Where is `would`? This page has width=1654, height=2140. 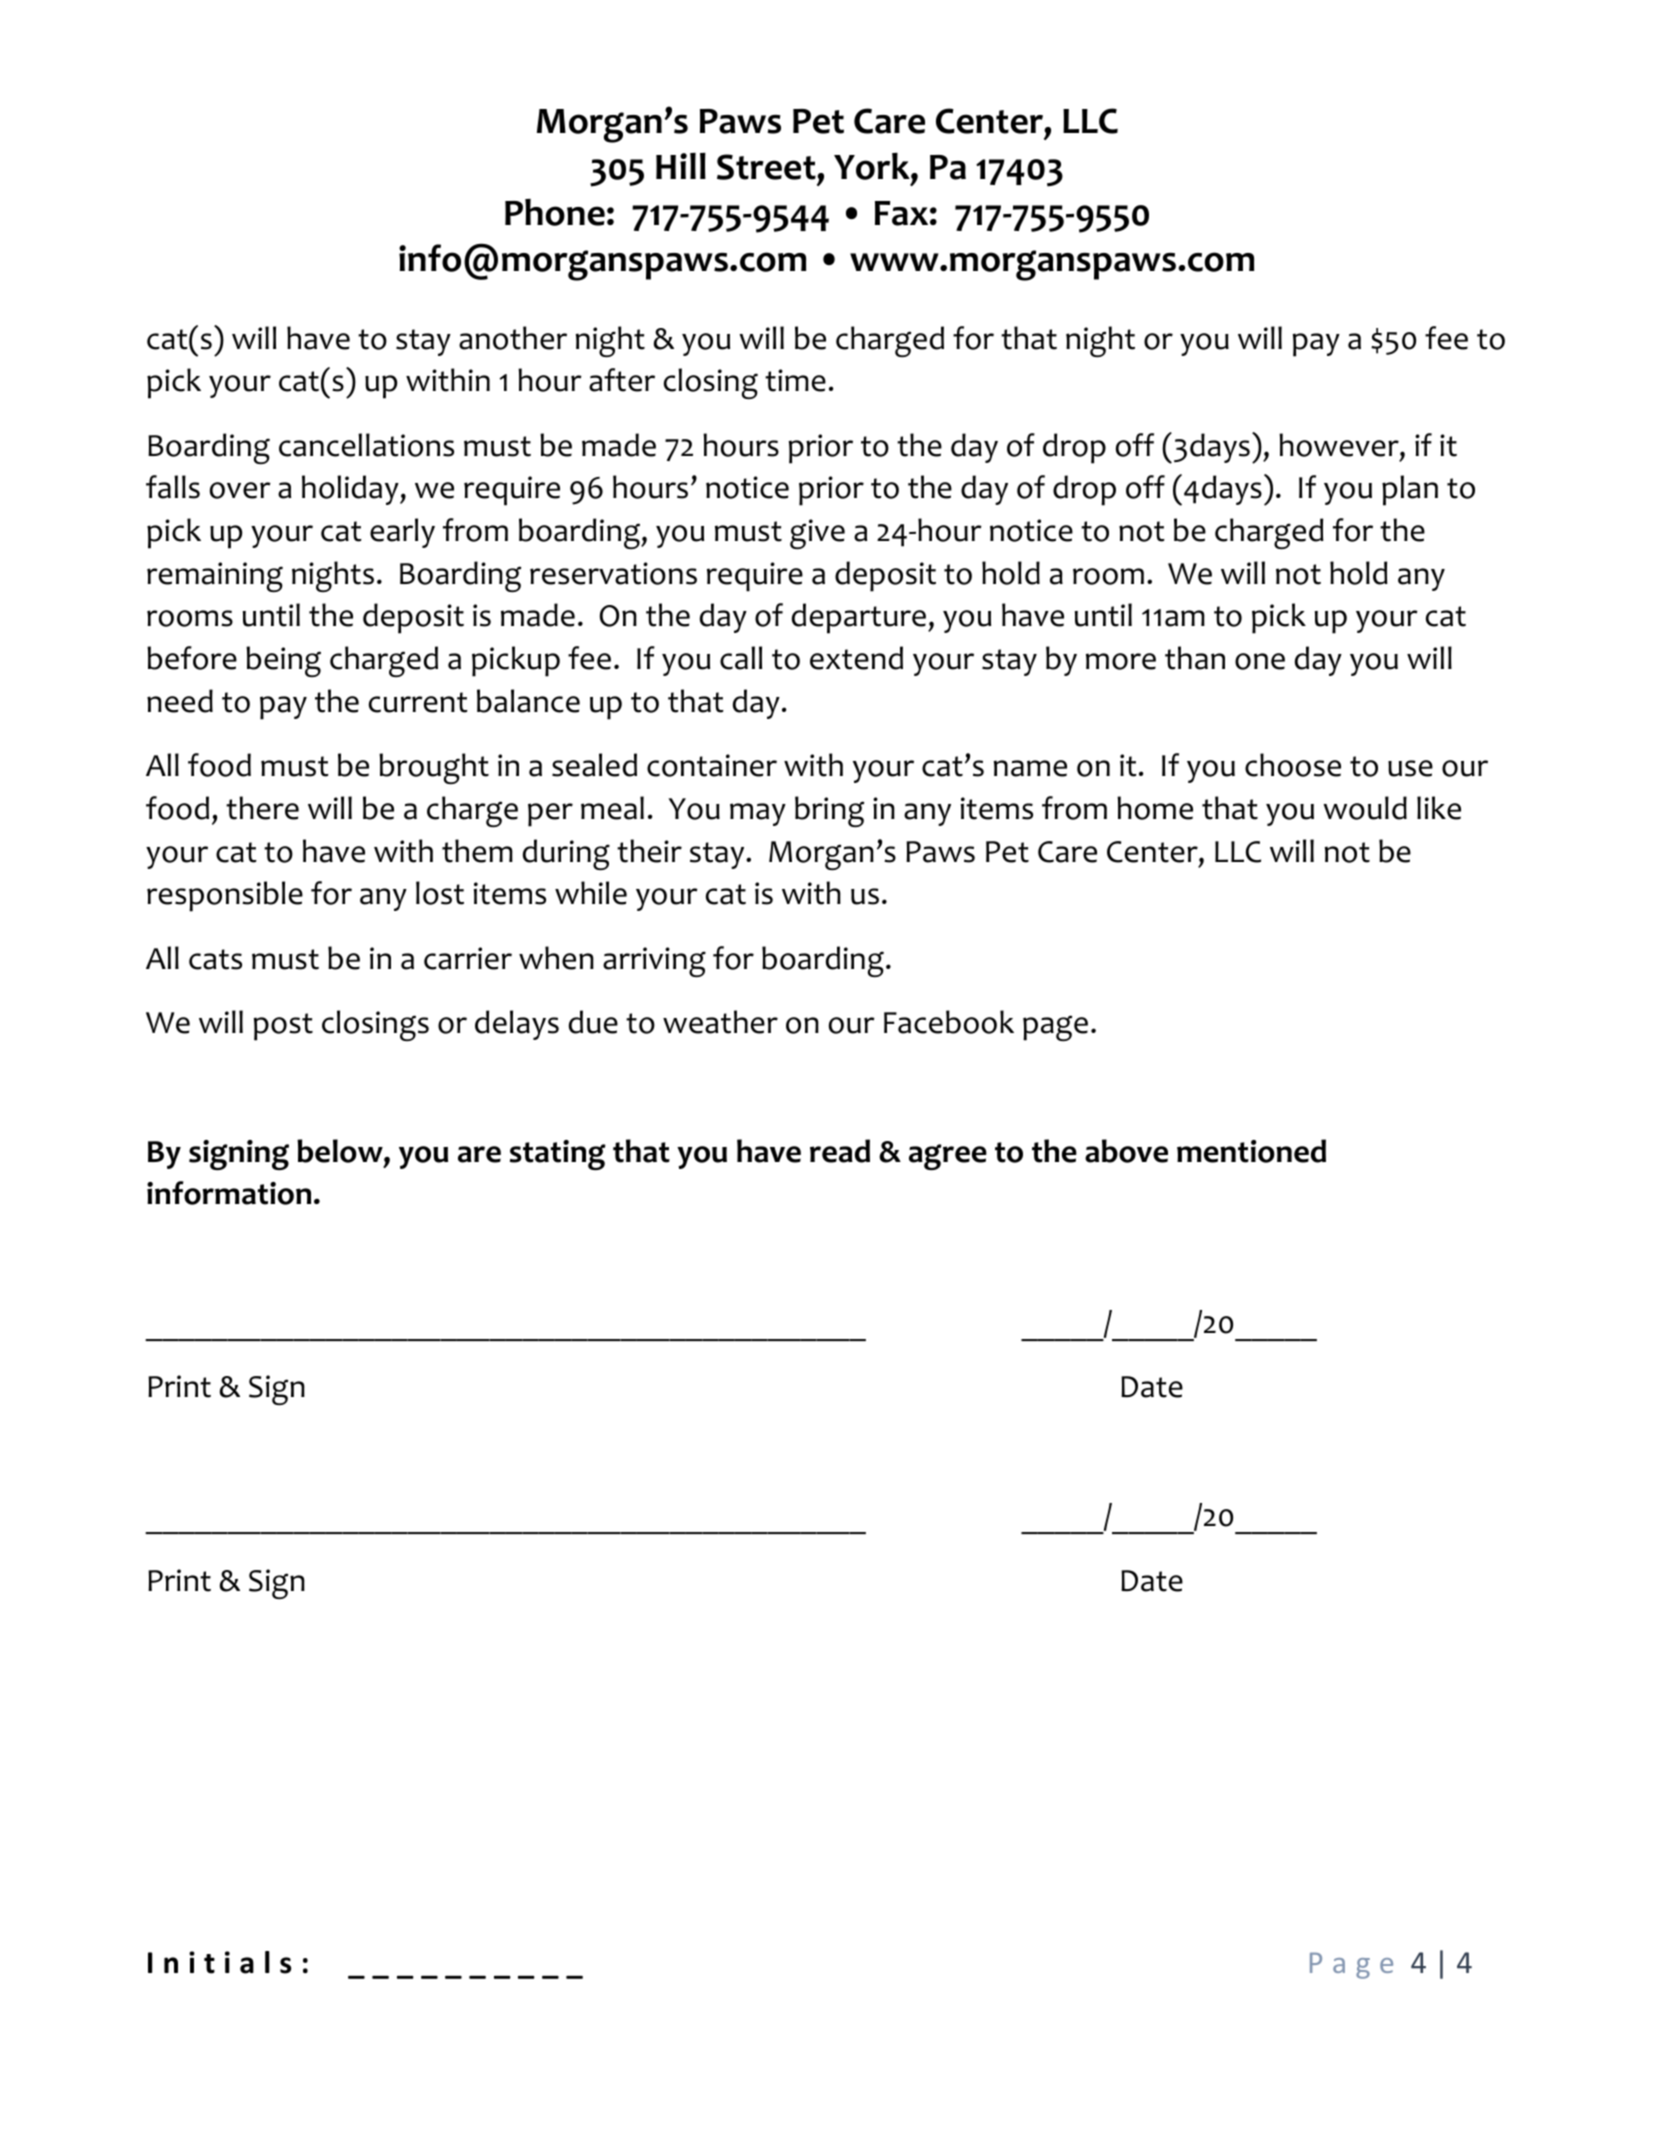
would is located at coordinates (1365, 808).
